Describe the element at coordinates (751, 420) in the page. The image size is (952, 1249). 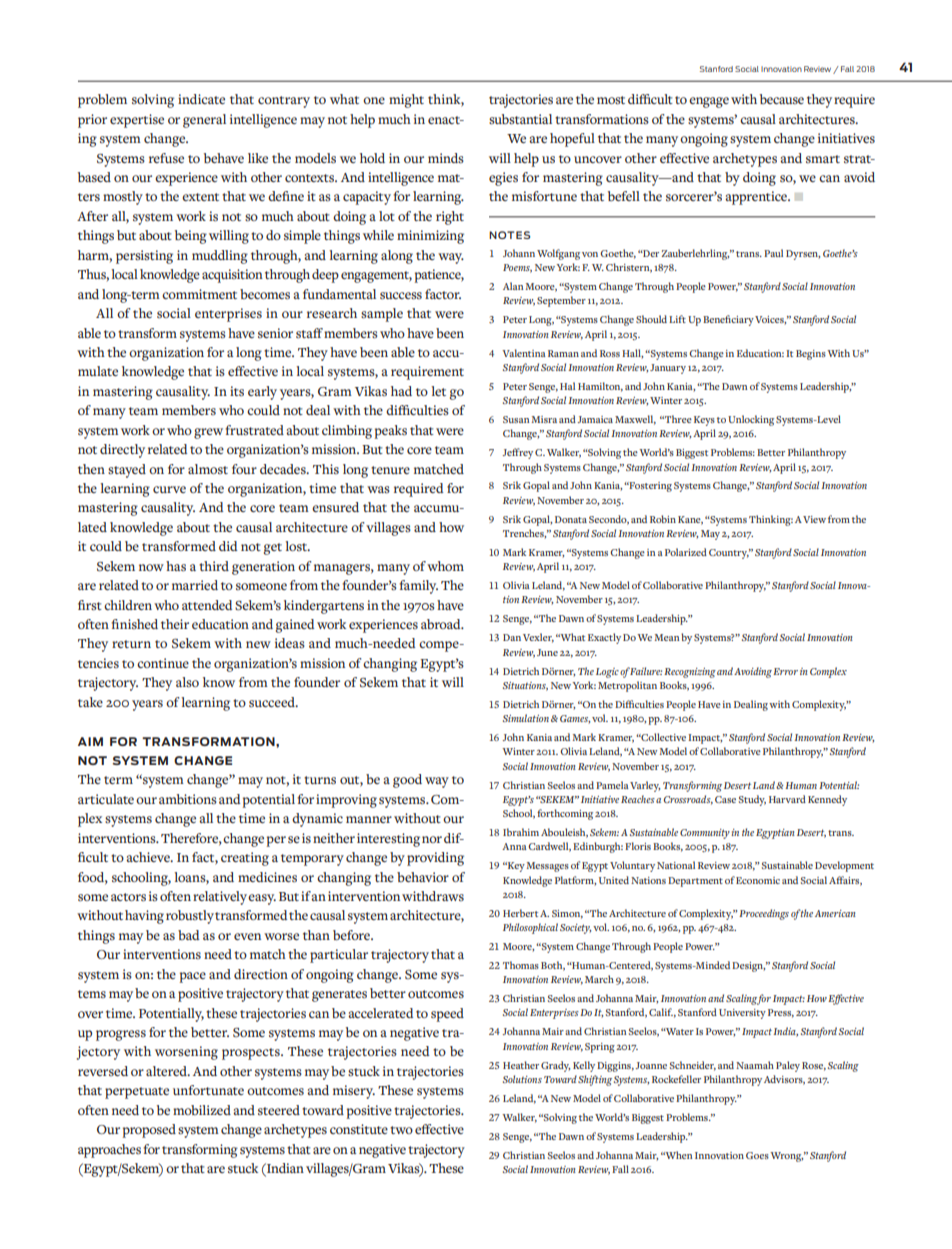
I see `Unlocking` at that location.
